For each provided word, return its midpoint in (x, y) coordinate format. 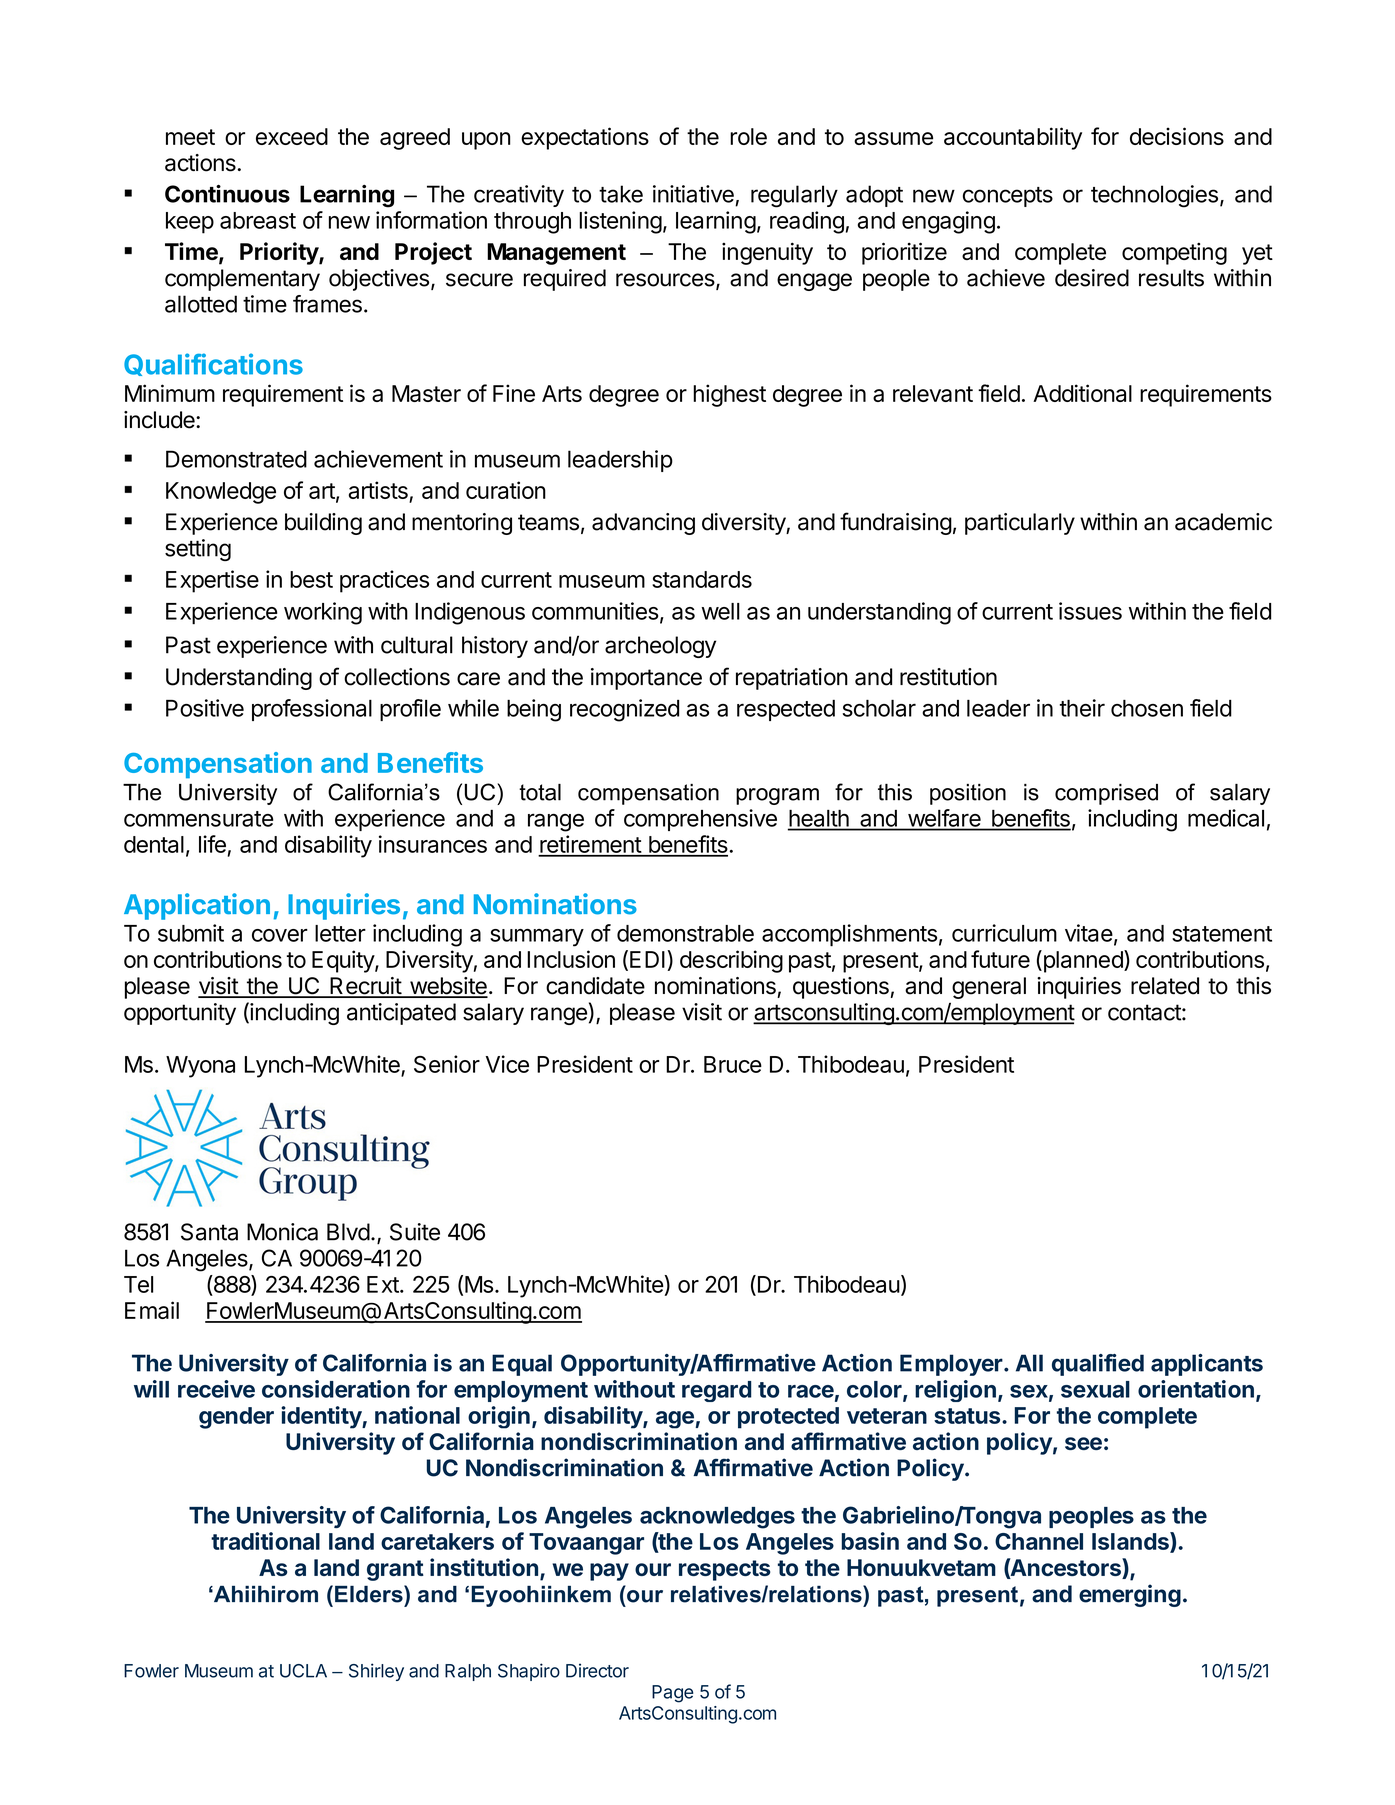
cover (280, 935)
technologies (1154, 196)
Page (672, 1694)
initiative (693, 194)
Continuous (227, 194)
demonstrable (685, 933)
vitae (1089, 933)
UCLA (303, 1671)
